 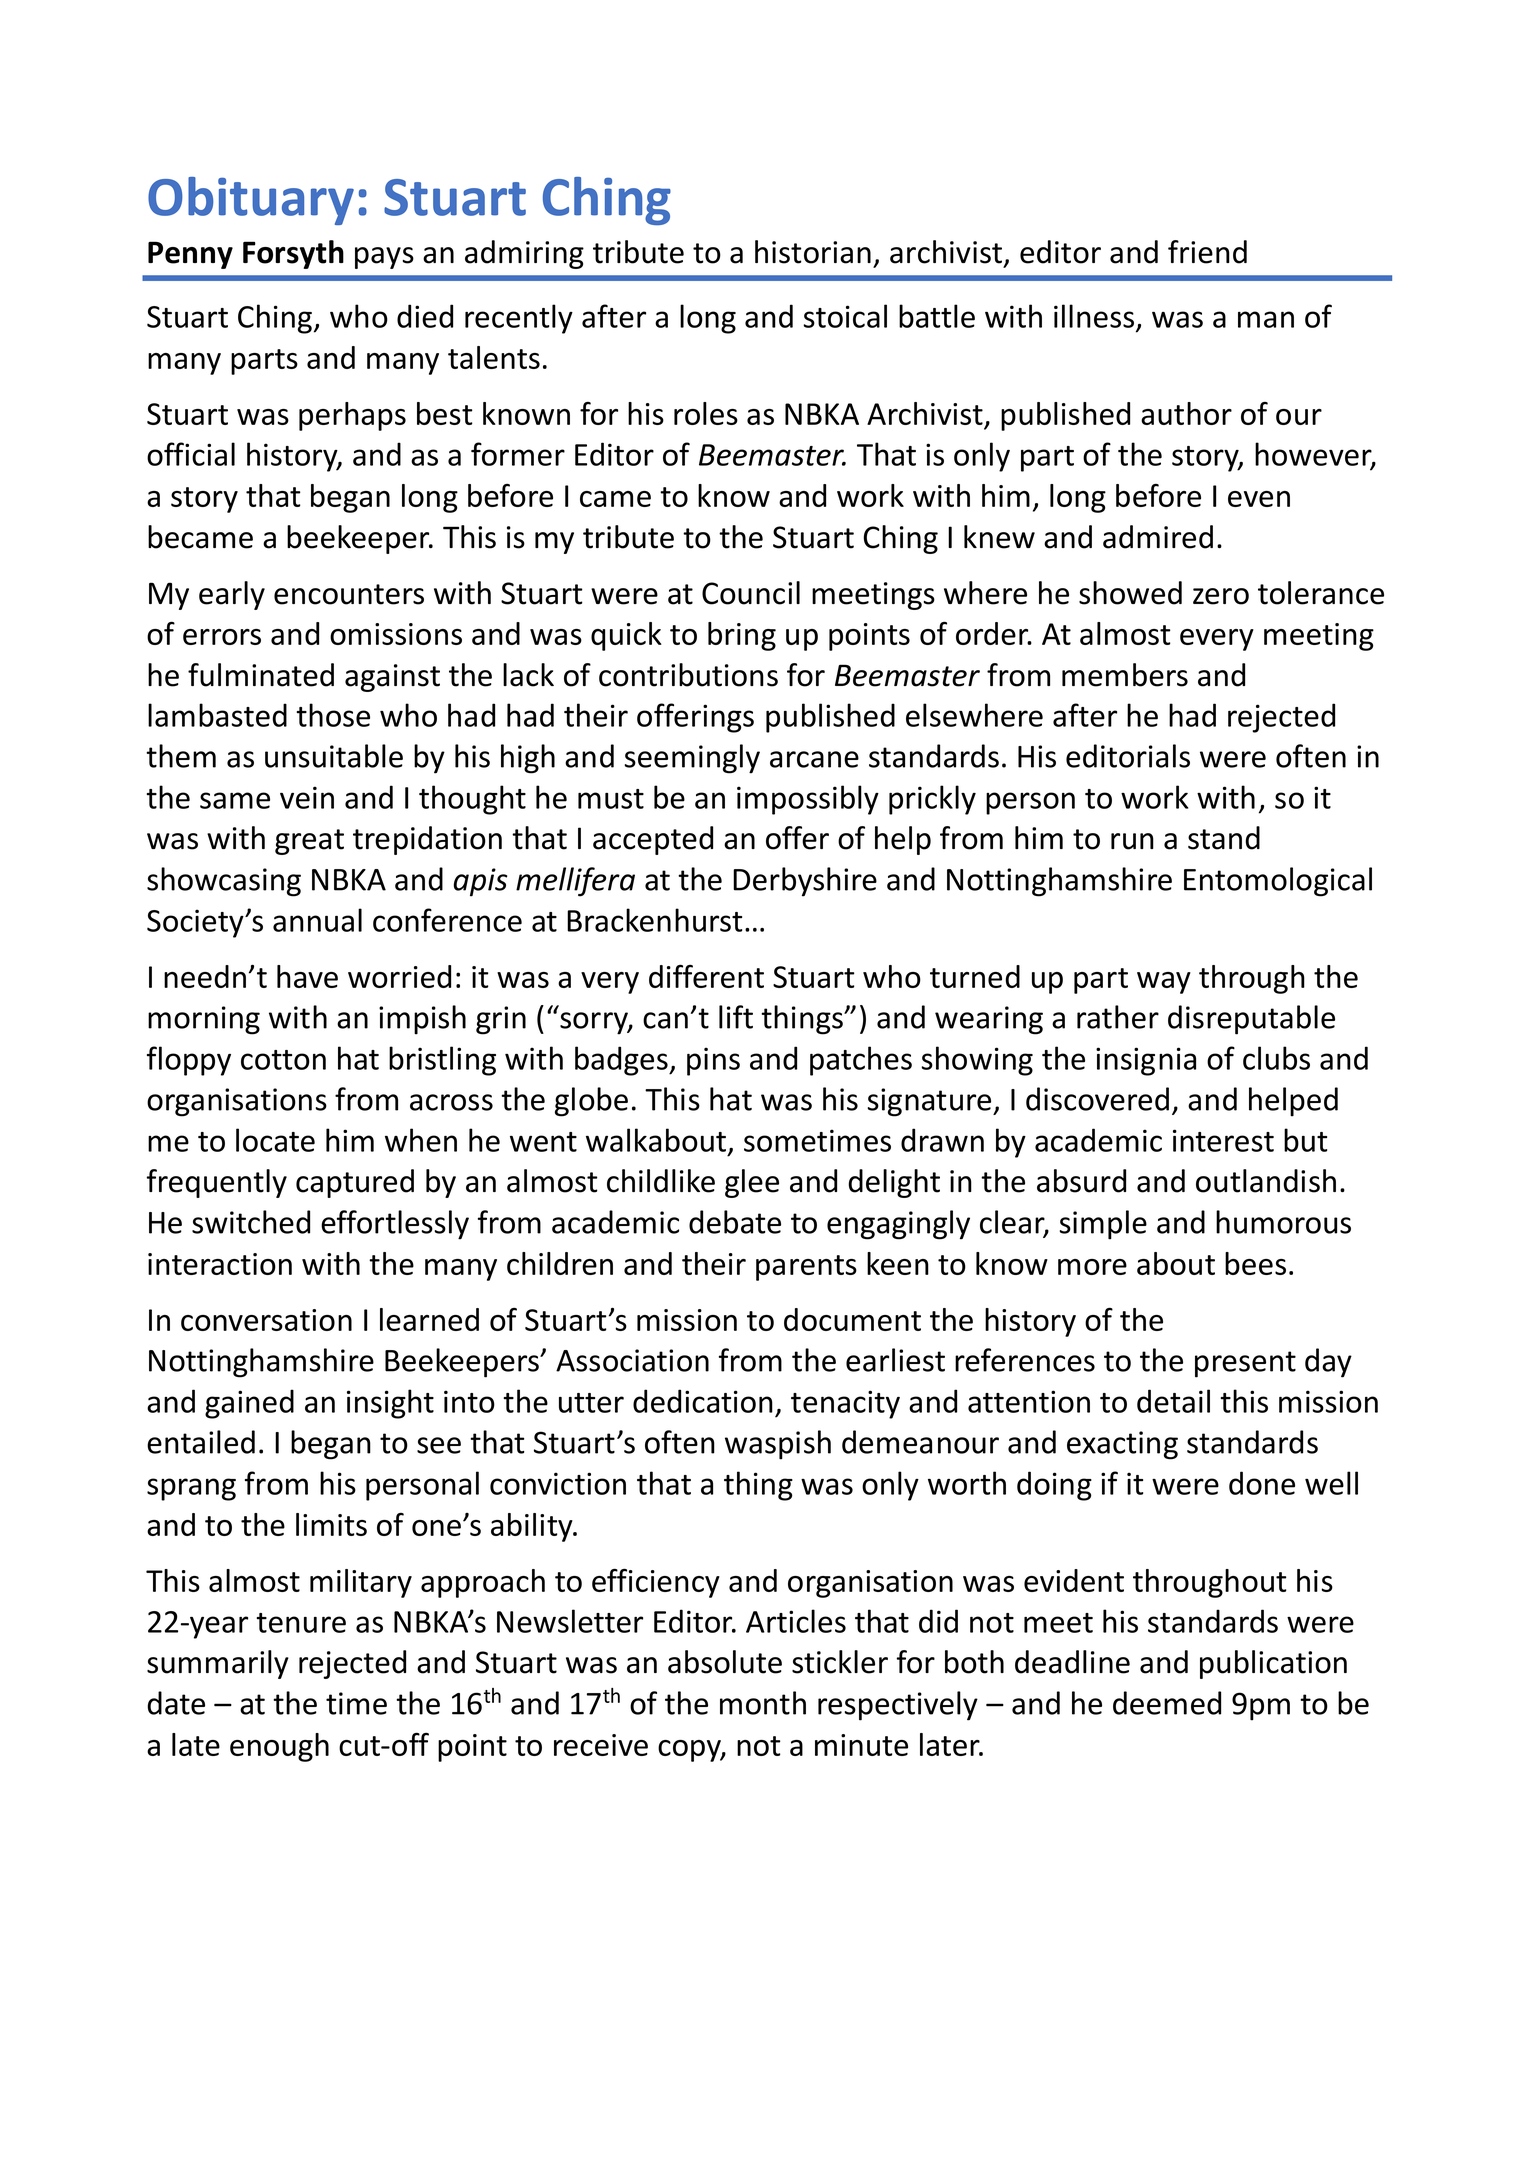 I want to click on friend, so click(x=1207, y=252).
